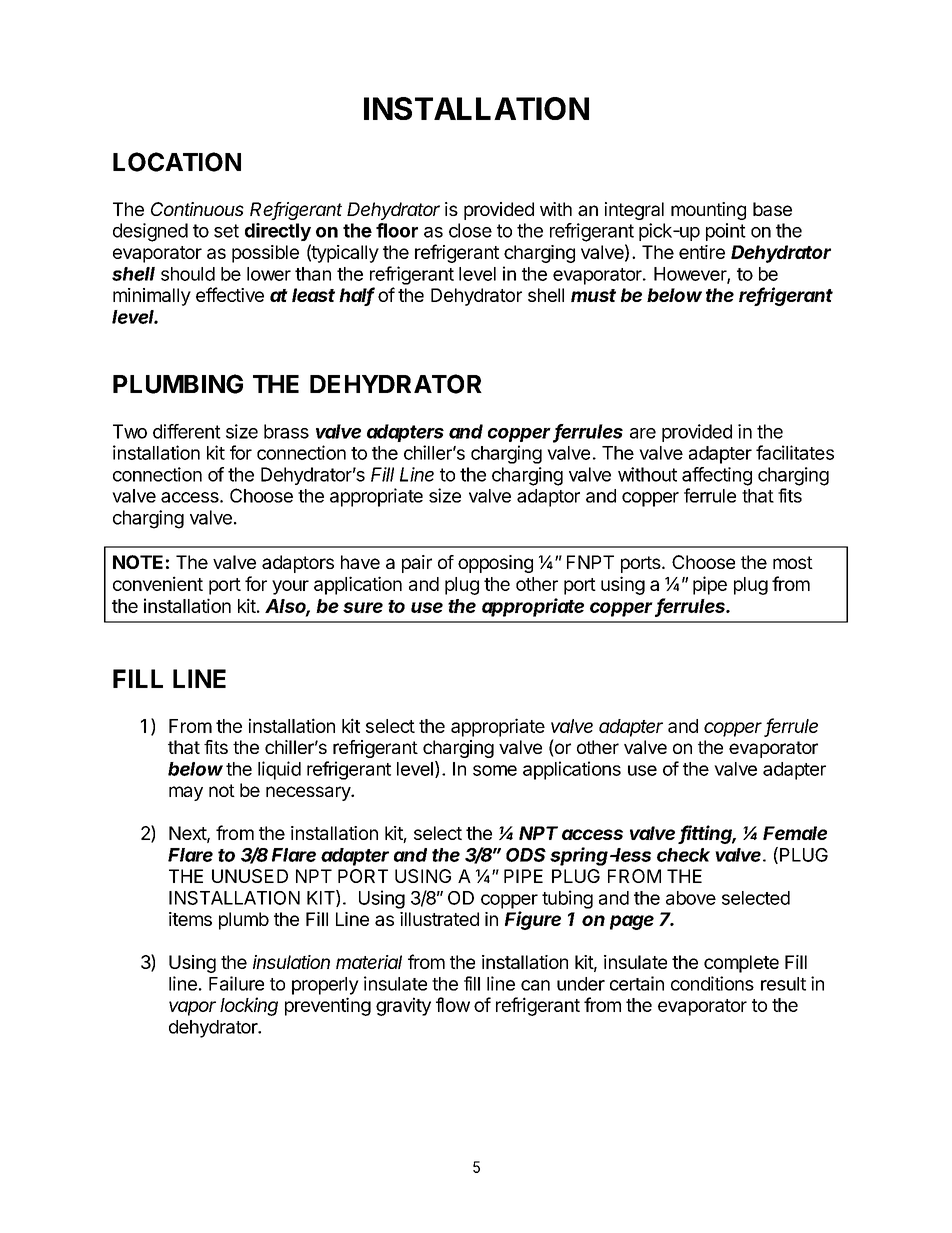  What do you see at coordinates (708, 211) in the screenshot?
I see `mounting` at bounding box center [708, 211].
